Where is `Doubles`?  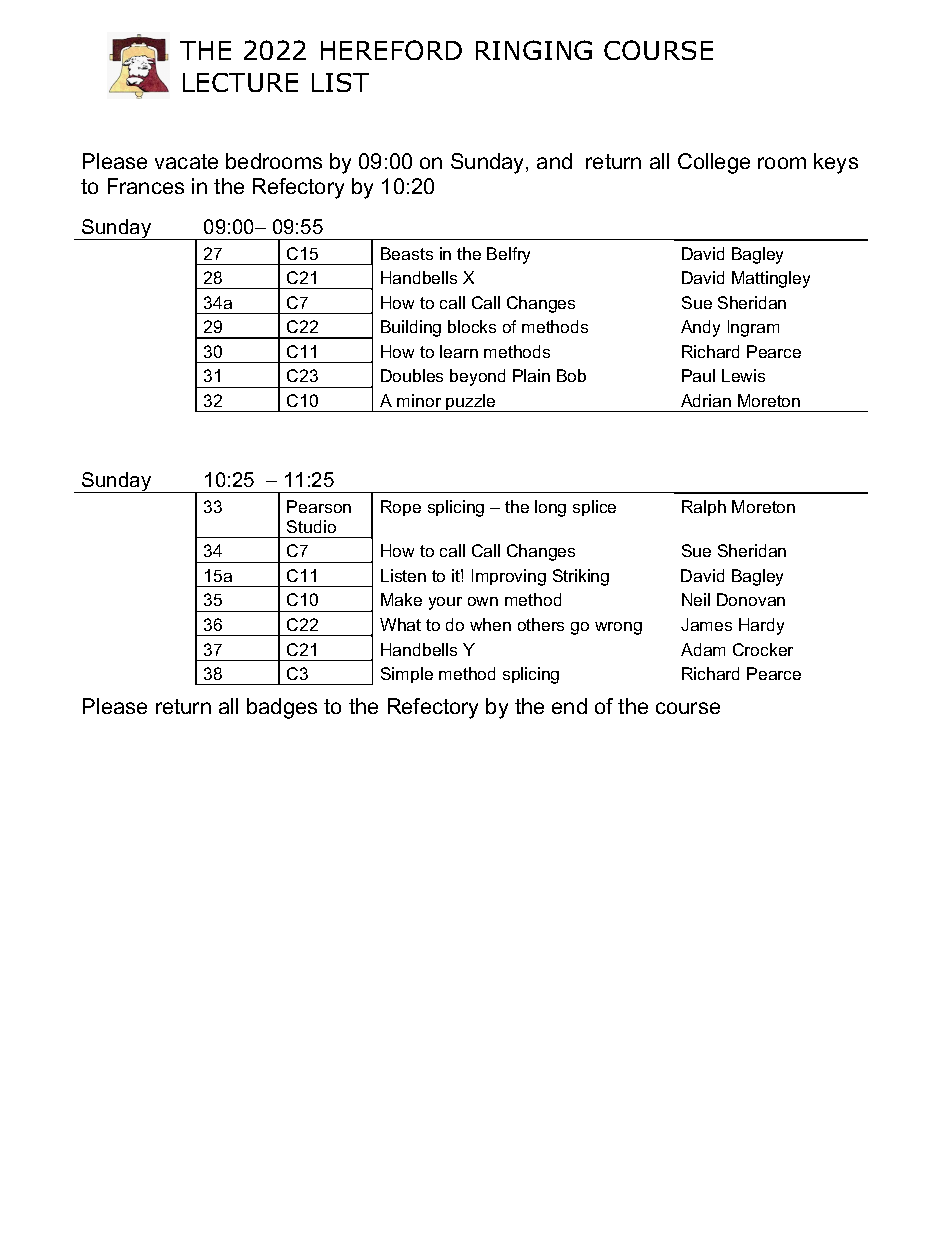 Doubles is located at coordinates (412, 375).
